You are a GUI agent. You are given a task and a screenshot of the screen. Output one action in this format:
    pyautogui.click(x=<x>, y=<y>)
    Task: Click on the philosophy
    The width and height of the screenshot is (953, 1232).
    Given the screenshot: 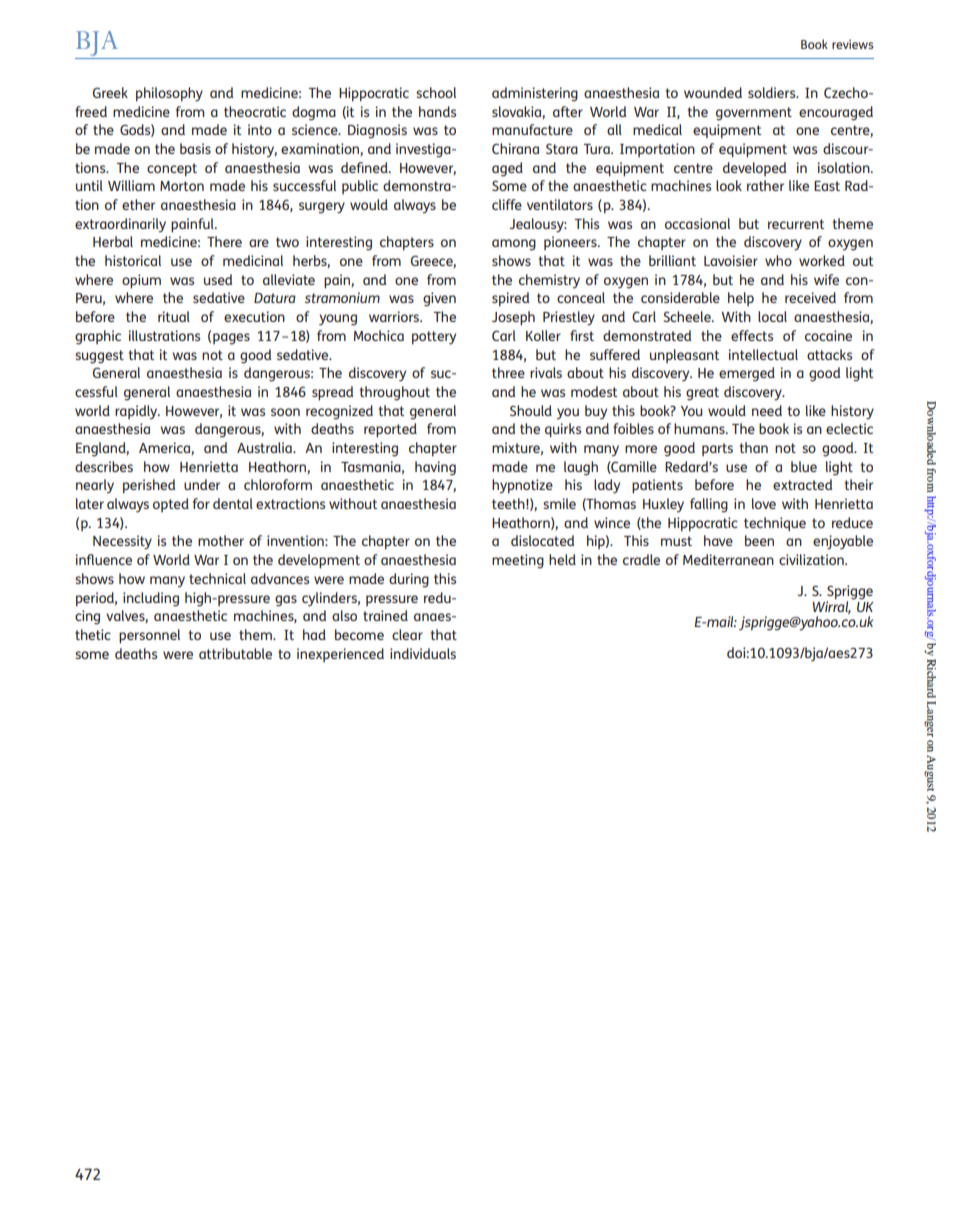 What is the action you would take?
    pyautogui.click(x=169, y=94)
